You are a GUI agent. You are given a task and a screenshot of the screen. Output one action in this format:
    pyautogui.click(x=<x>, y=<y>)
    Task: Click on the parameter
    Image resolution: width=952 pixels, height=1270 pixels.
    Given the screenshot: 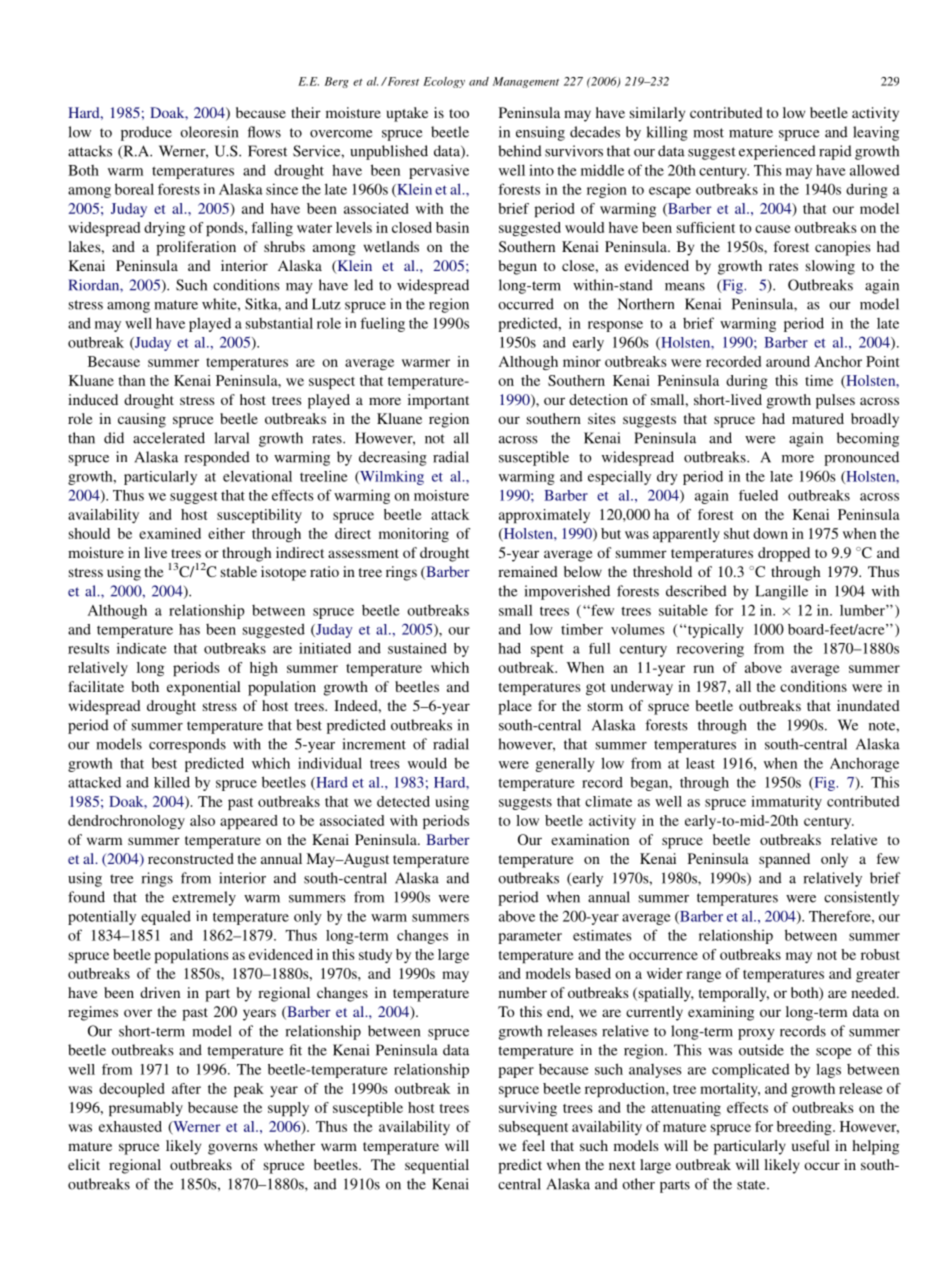 What is the action you would take?
    pyautogui.click(x=530, y=938)
